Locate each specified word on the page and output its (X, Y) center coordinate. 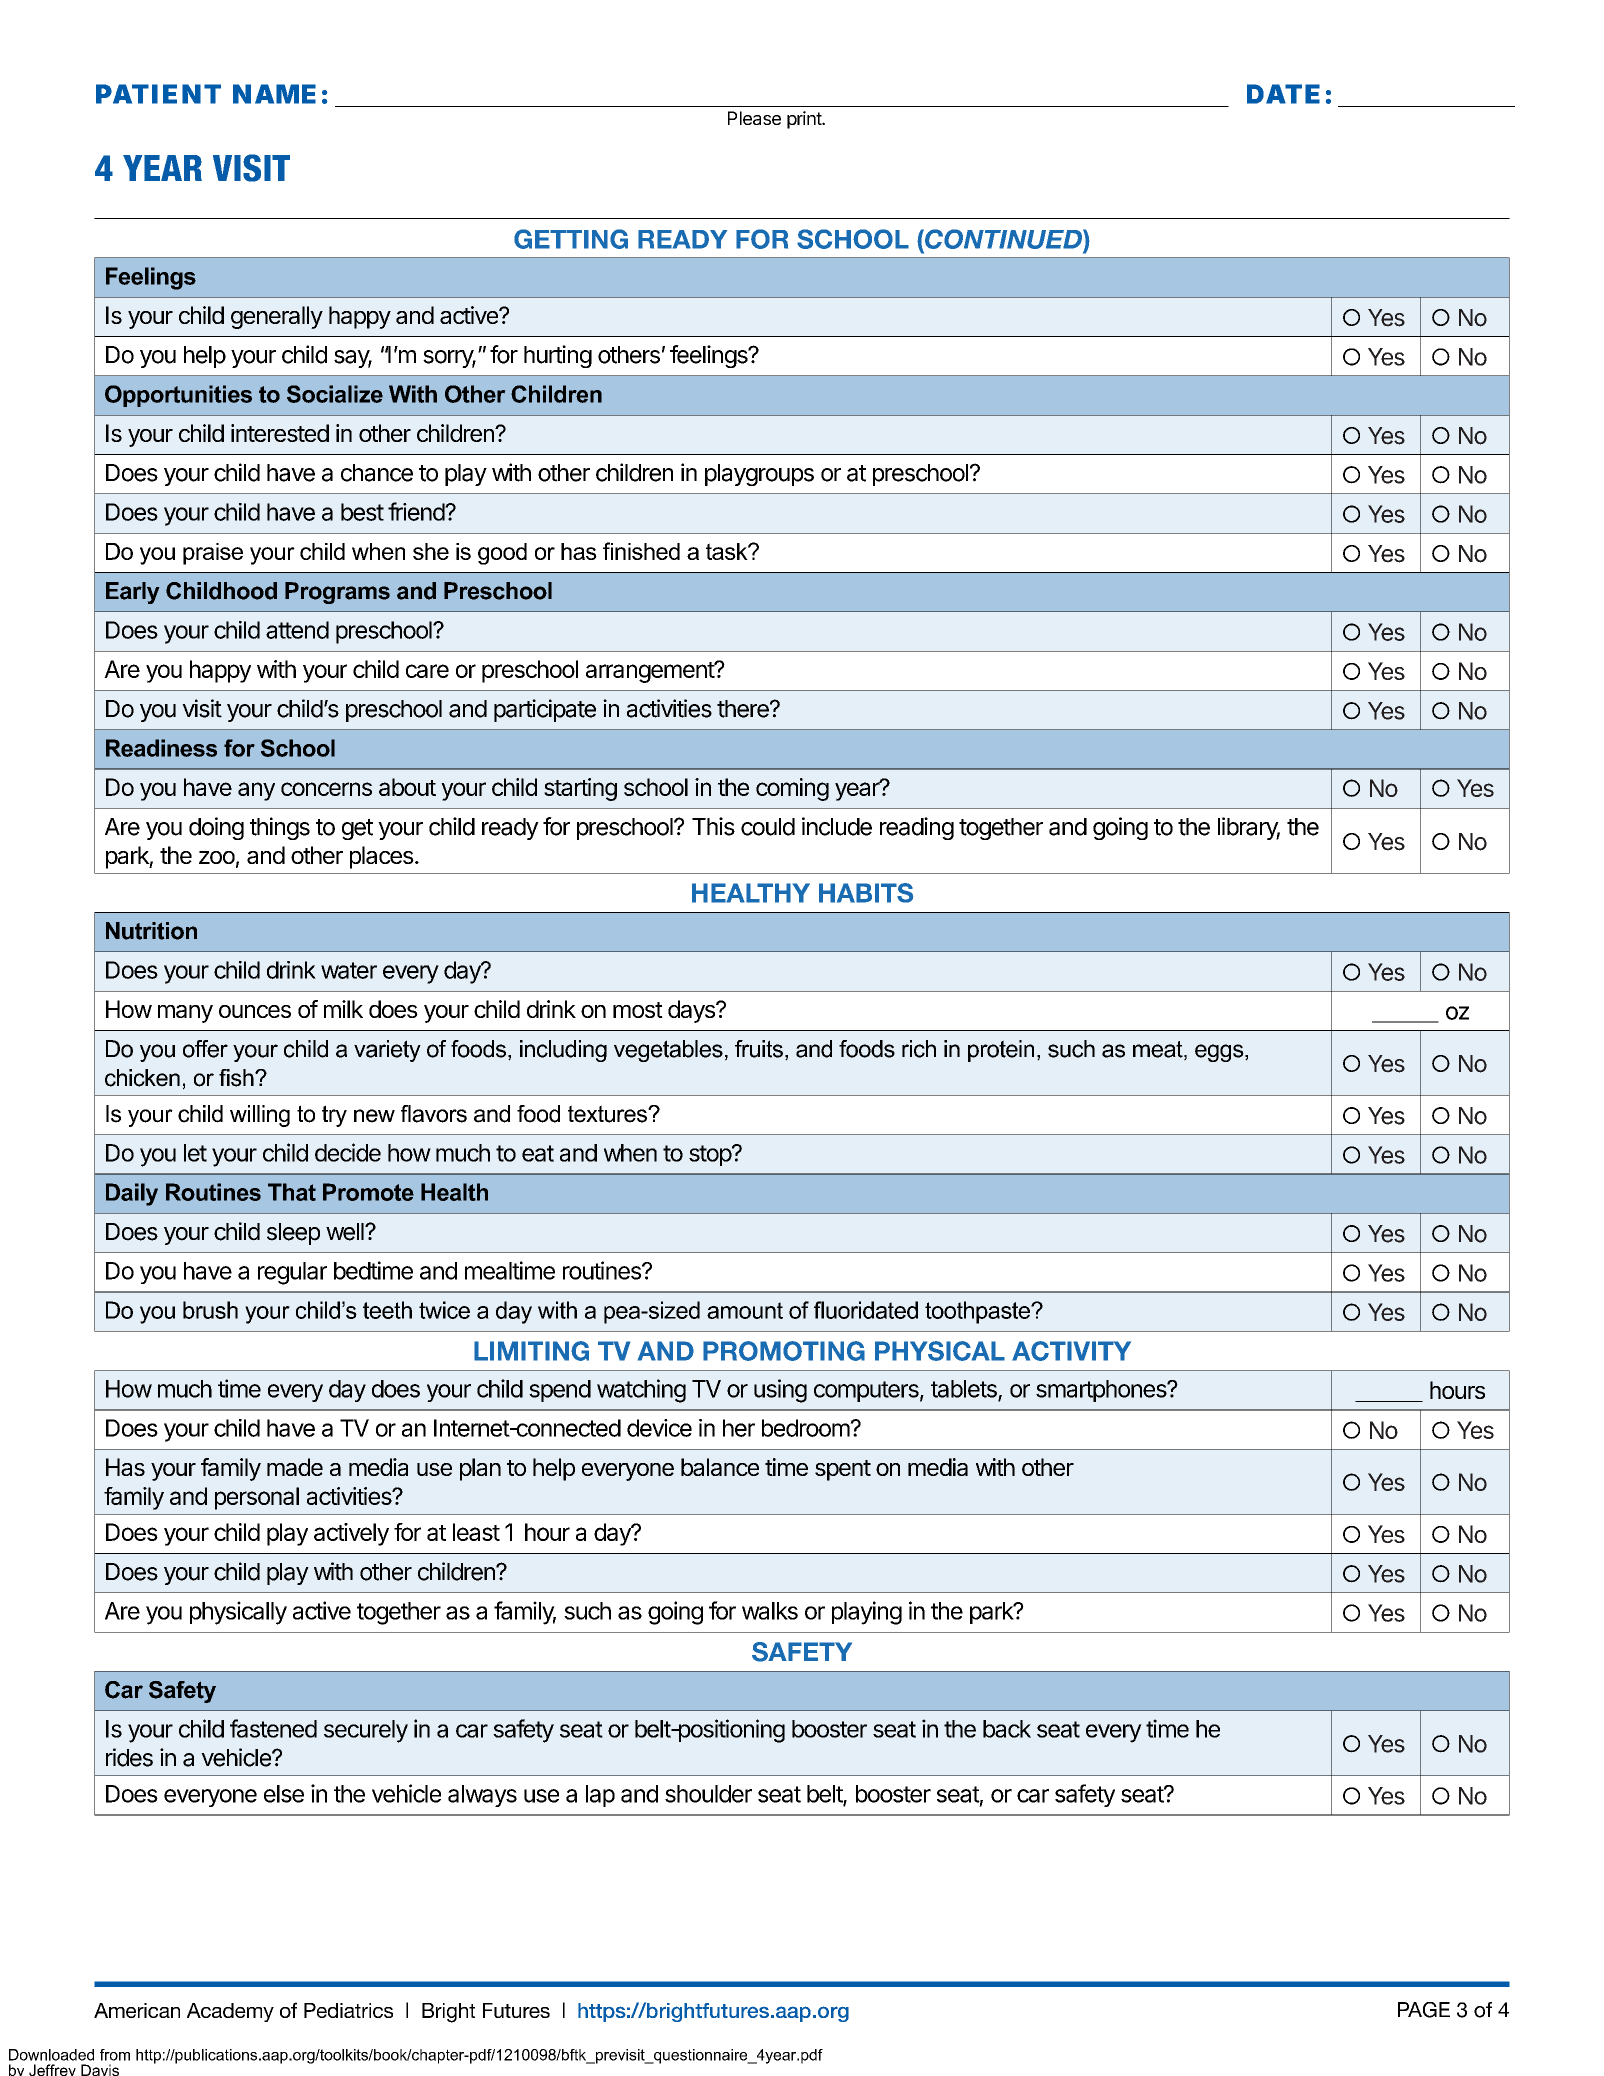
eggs (1220, 1053)
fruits (759, 1049)
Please (754, 118)
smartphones (1102, 1391)
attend (297, 630)
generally (277, 317)
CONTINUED (1003, 239)
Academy (230, 2012)
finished (641, 551)
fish (237, 1078)
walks (770, 1611)
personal (257, 1498)
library (1249, 828)
